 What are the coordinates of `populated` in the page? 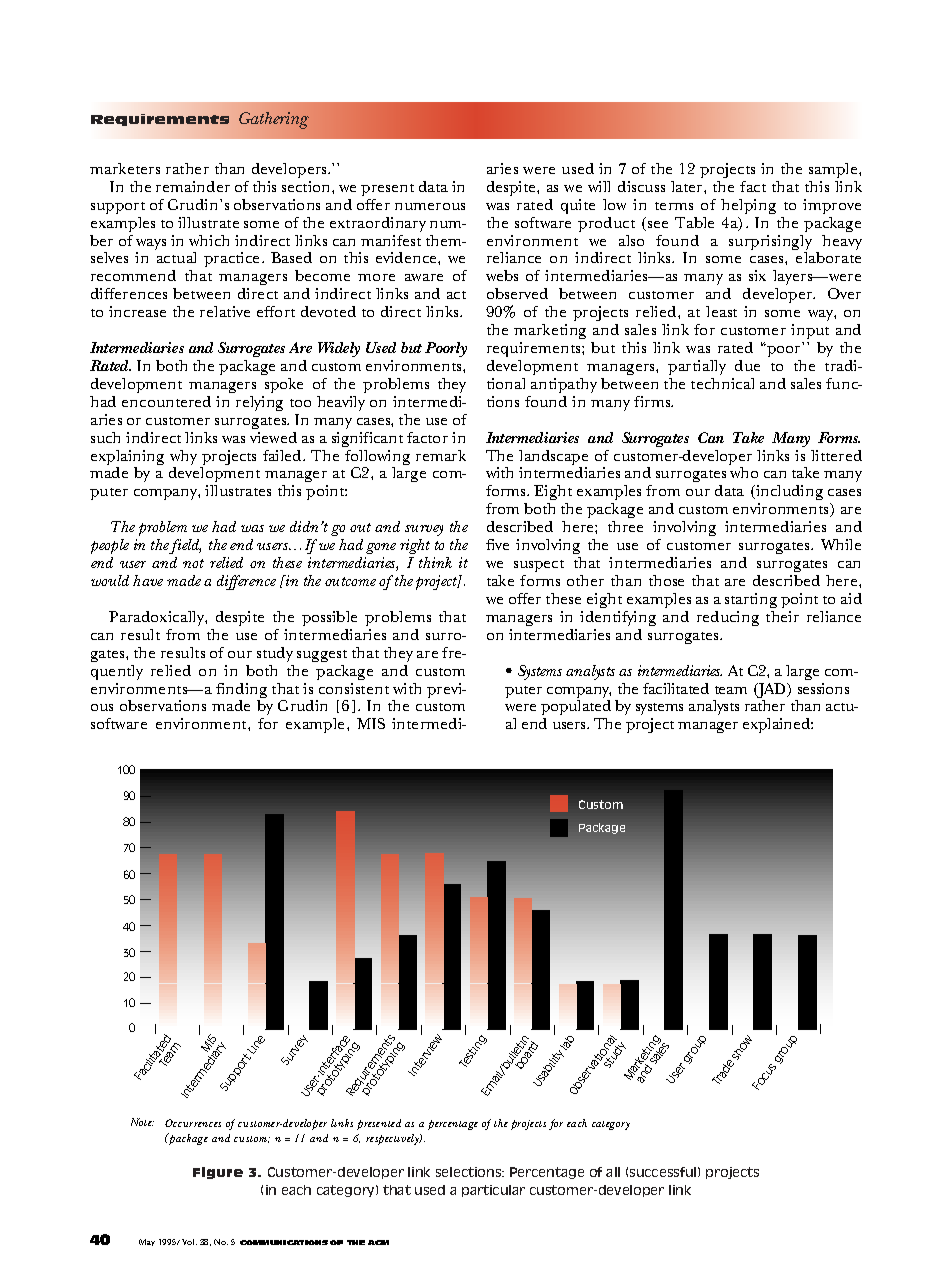 It's located at (576, 709).
